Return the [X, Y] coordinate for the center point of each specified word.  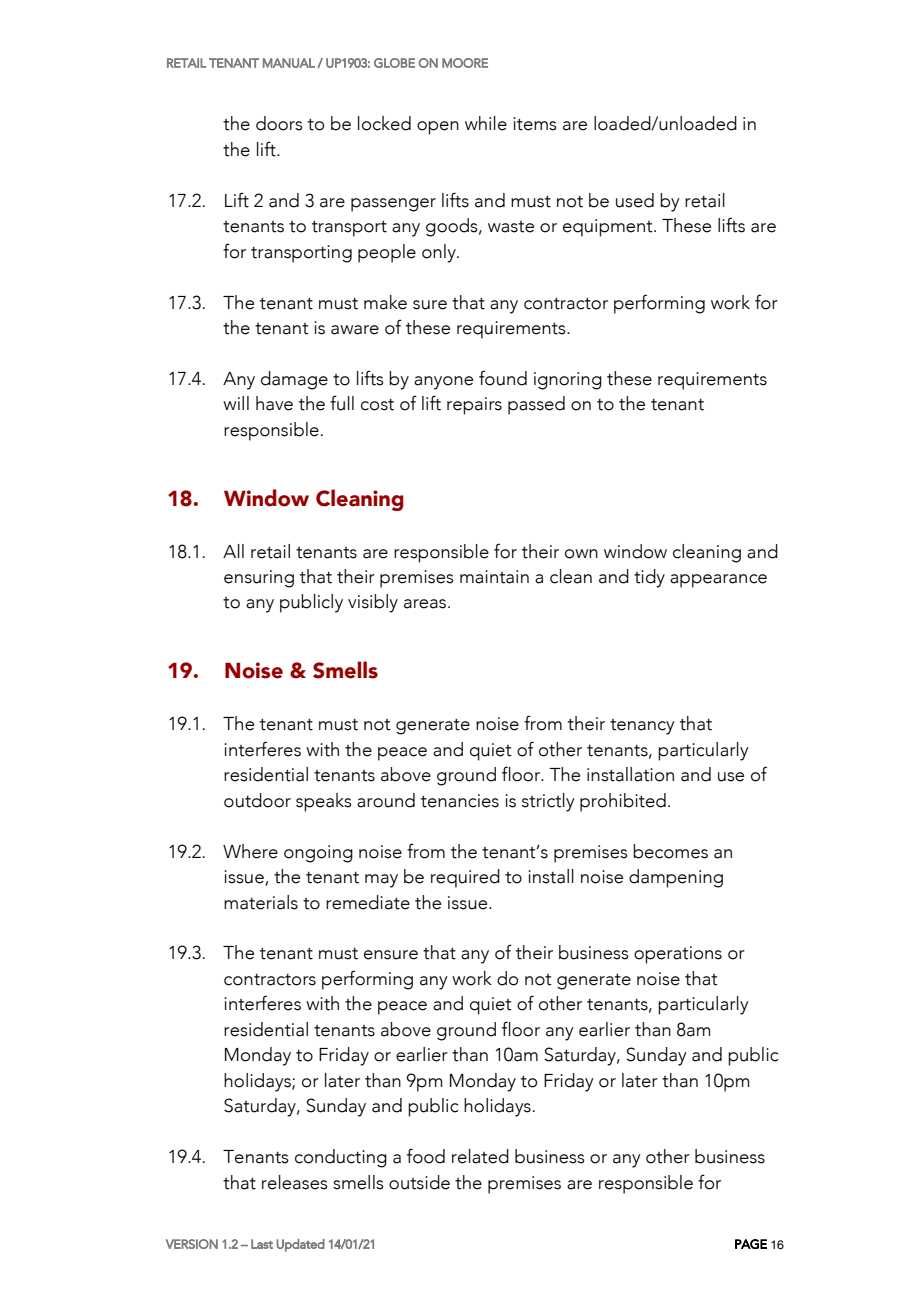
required [465, 878]
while [486, 123]
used [635, 200]
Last [262, 1244]
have [274, 403]
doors [279, 123]
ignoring [568, 381]
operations [678, 955]
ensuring [259, 579]
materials [261, 902]
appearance [718, 581]
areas [426, 604]
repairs [474, 406]
